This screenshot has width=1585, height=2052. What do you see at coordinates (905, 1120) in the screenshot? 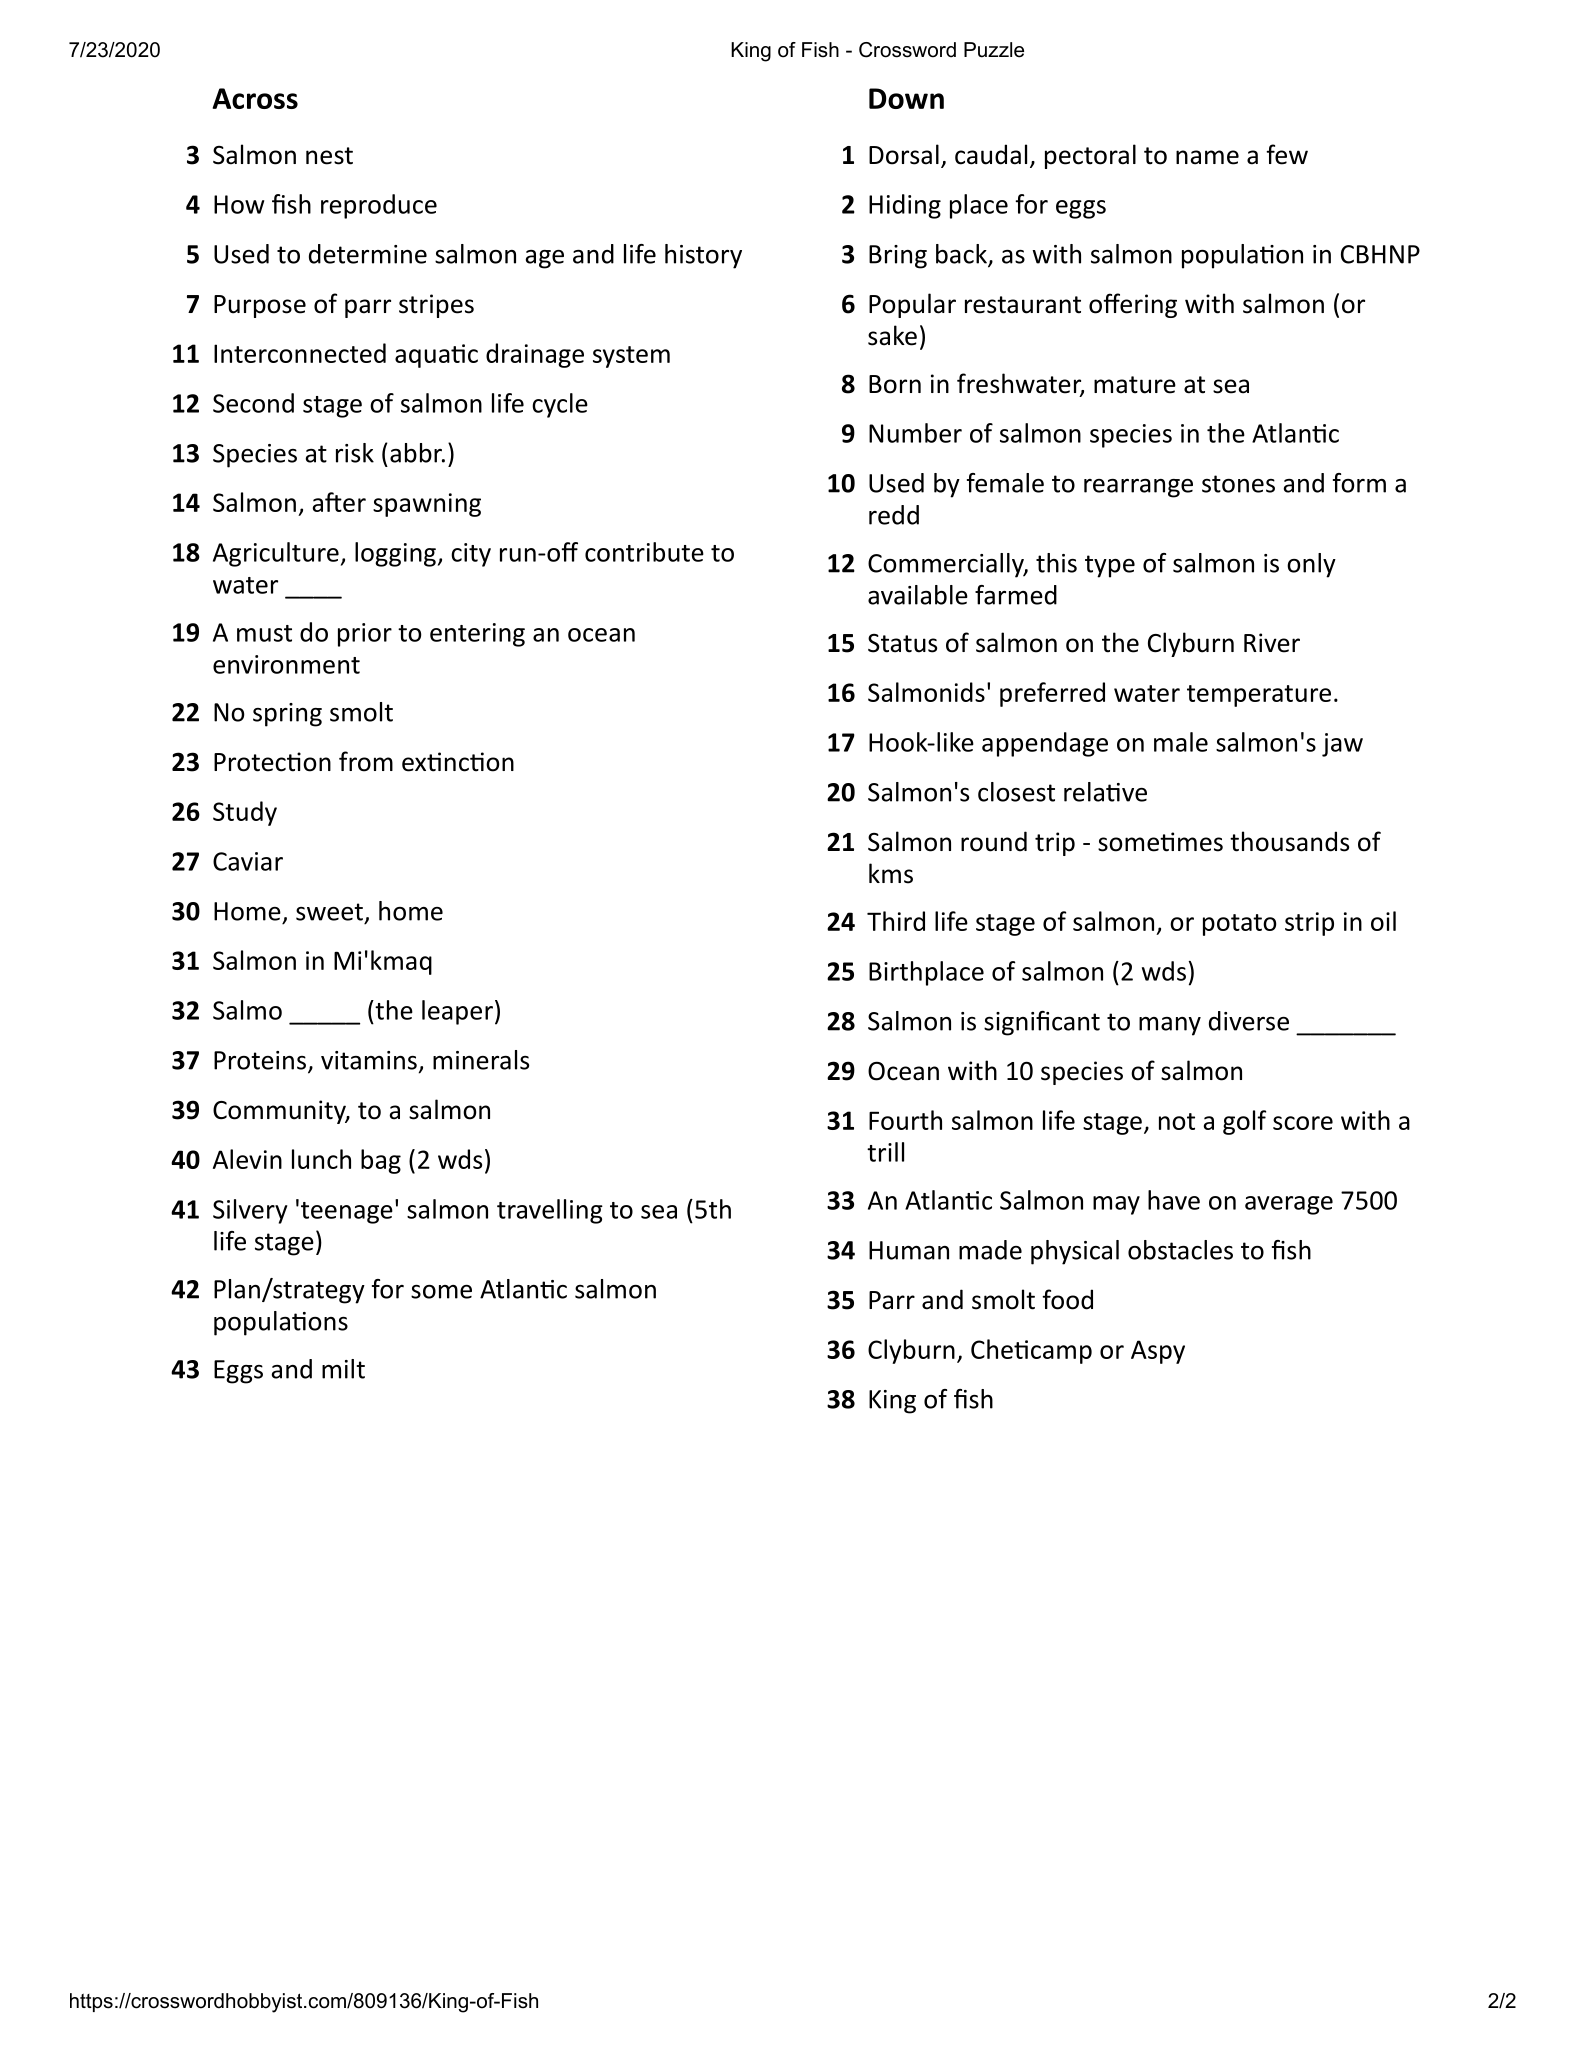
I see `Fourth` at bounding box center [905, 1120].
